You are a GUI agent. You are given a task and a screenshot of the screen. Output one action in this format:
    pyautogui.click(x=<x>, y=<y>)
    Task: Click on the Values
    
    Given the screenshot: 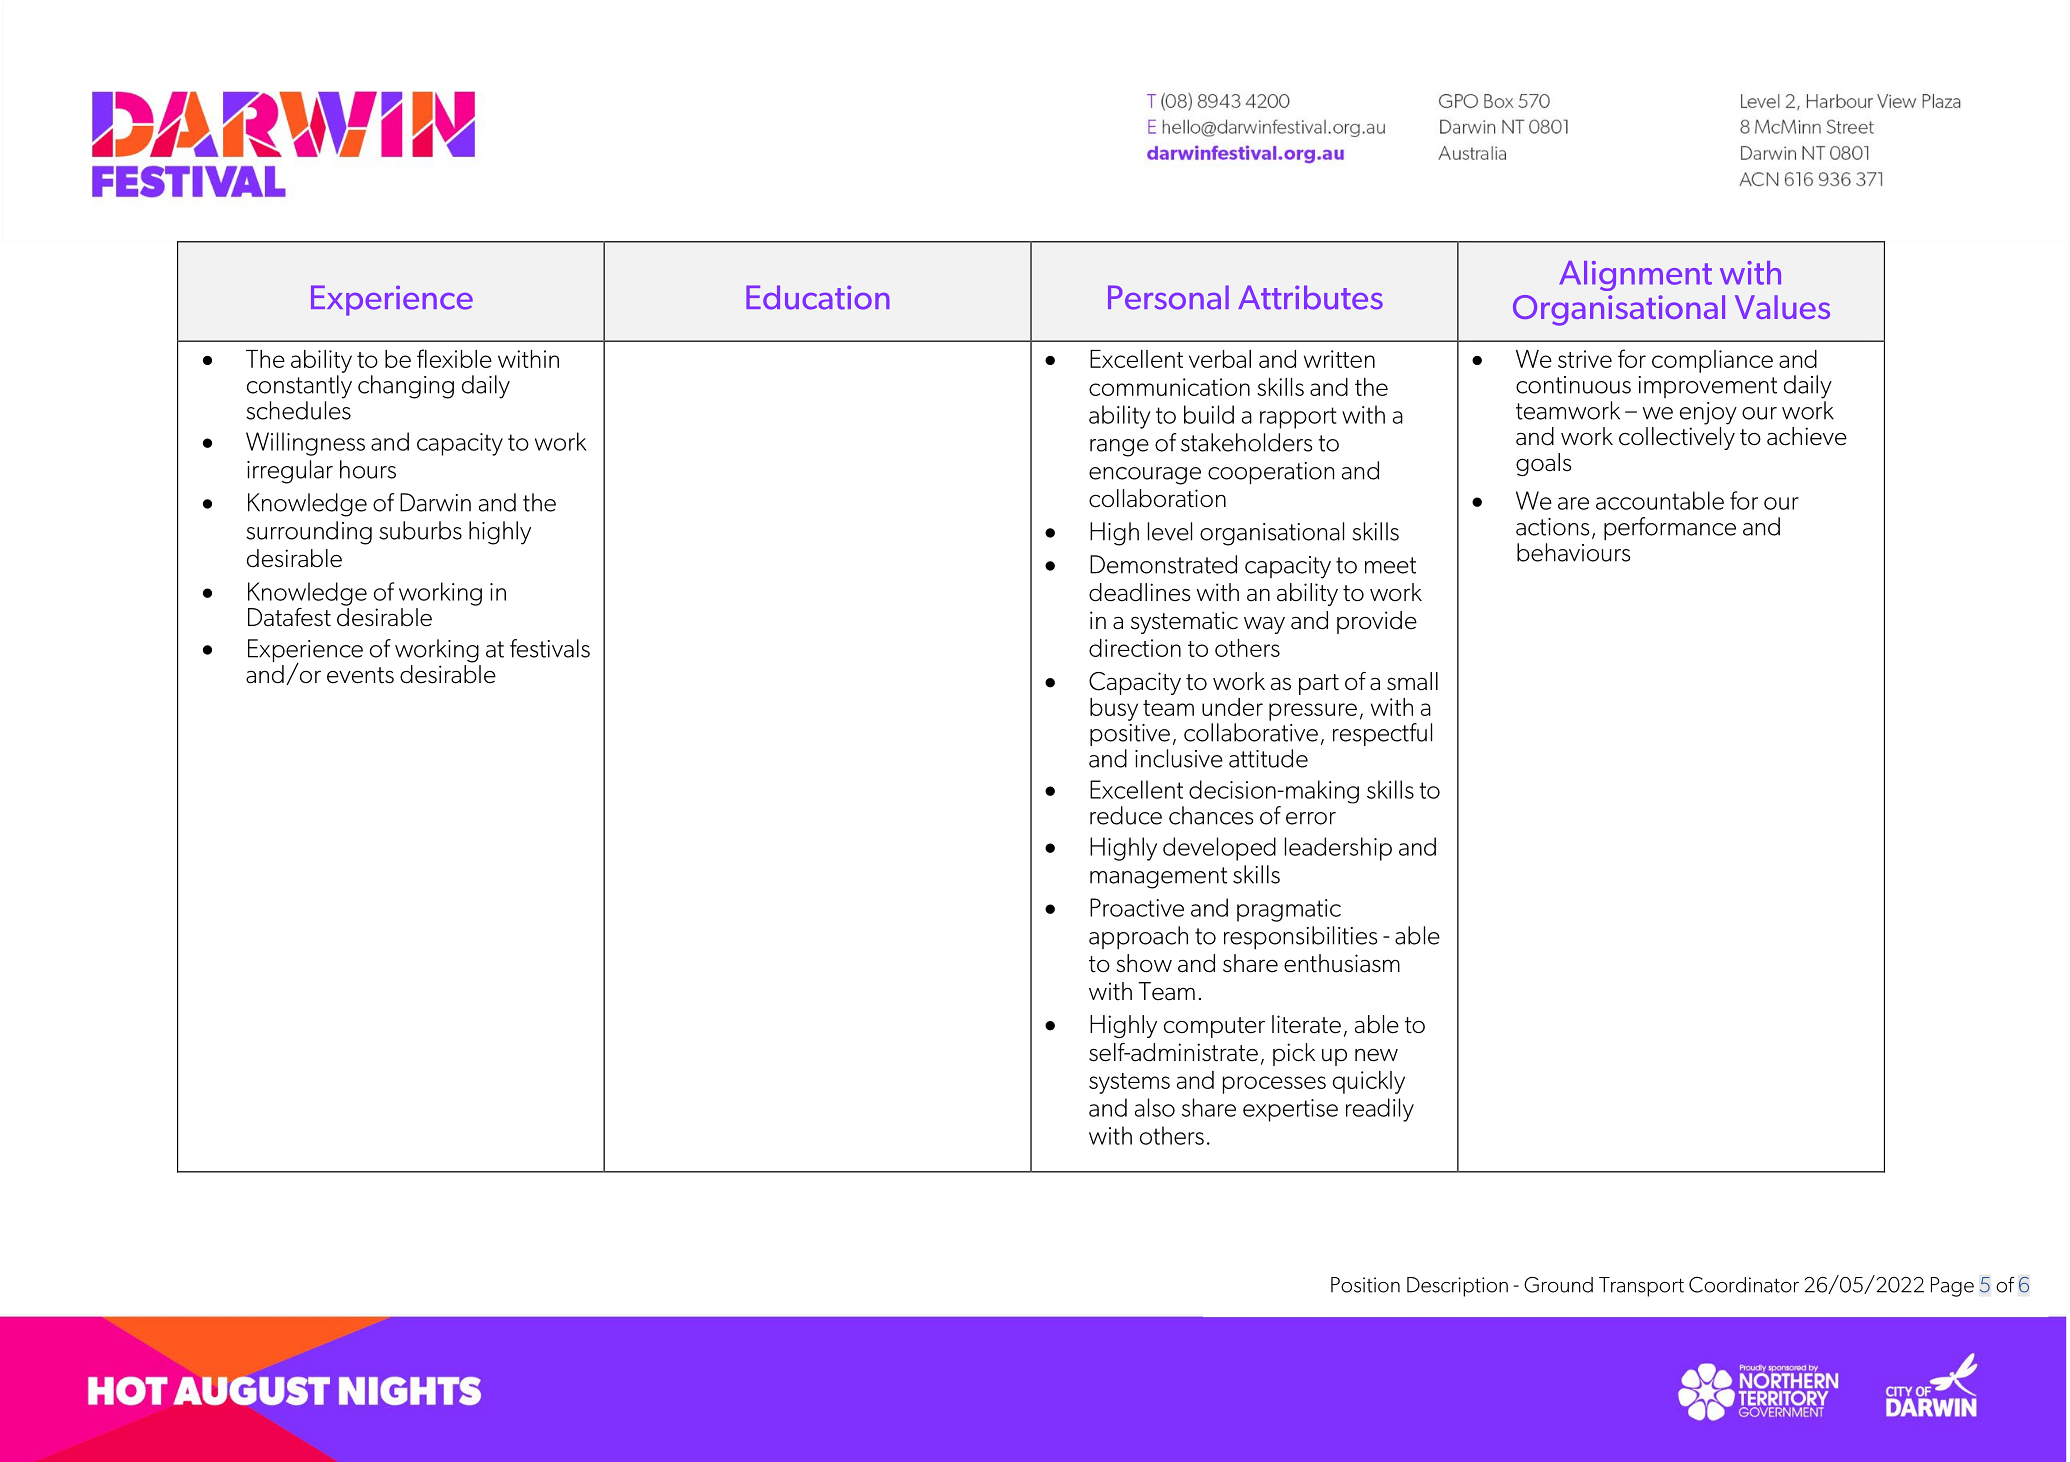 What is the action you would take?
    pyautogui.click(x=1782, y=307)
